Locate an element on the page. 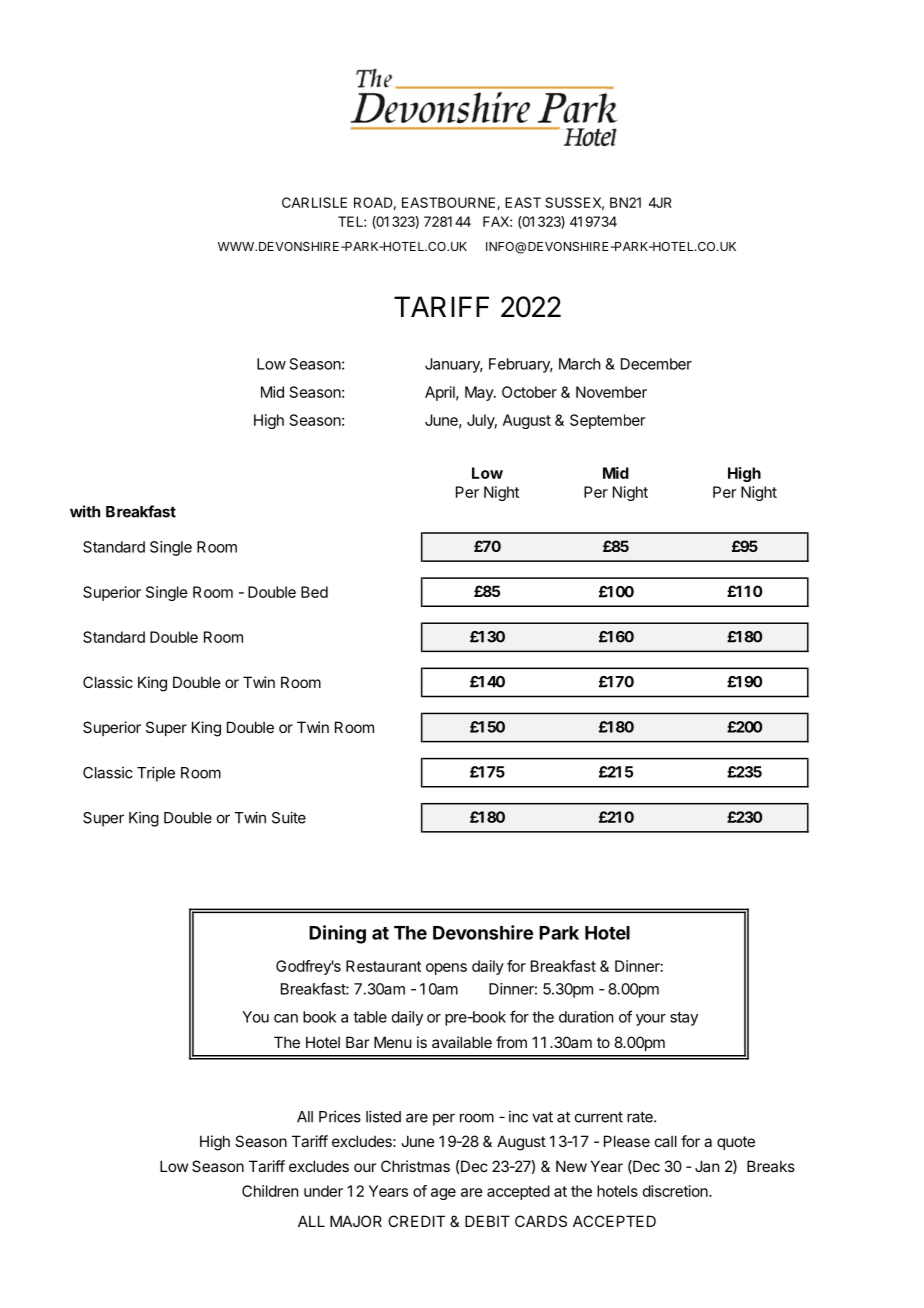  May is located at coordinates (480, 393).
